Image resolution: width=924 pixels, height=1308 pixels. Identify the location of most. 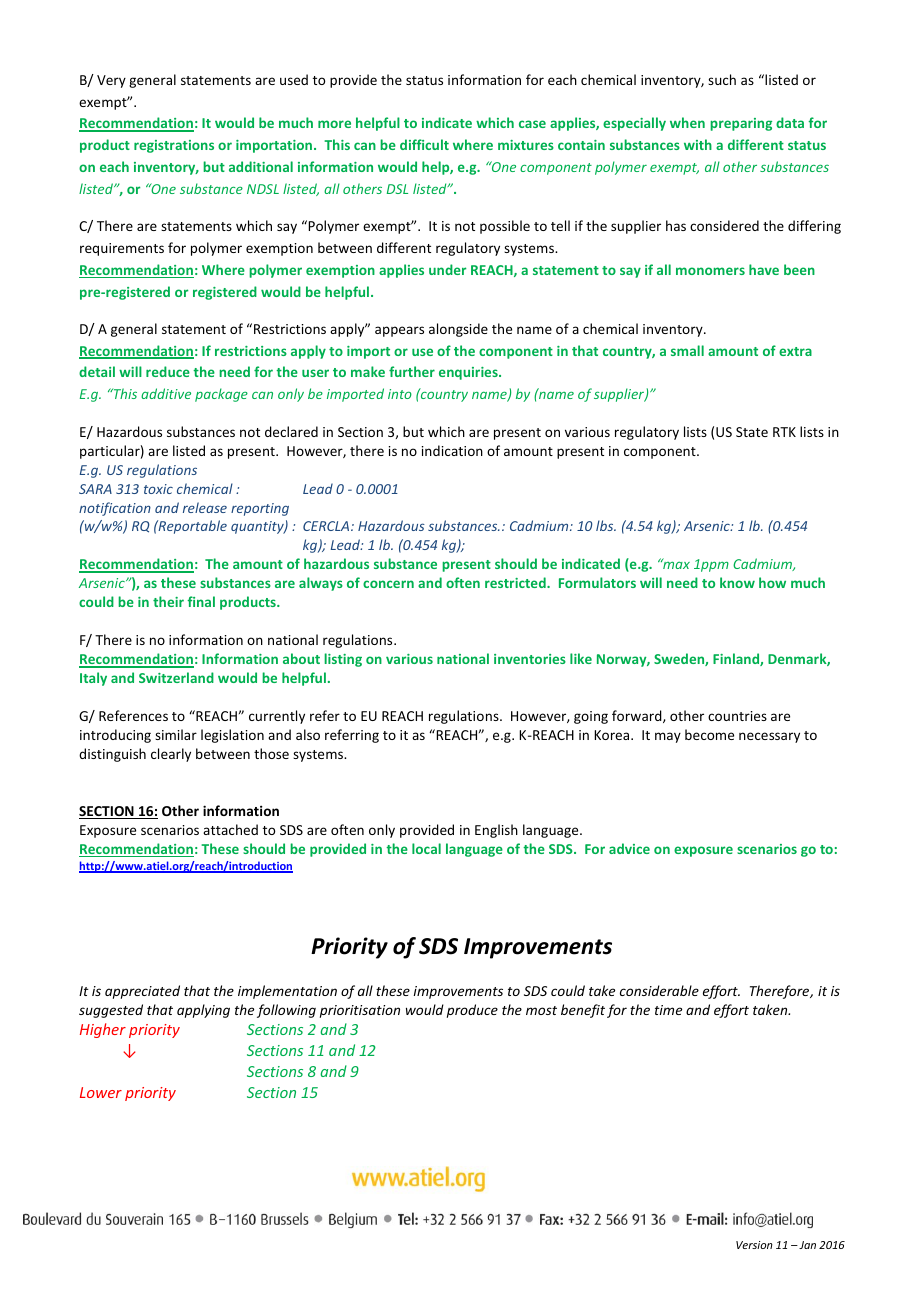
(541, 1010).
